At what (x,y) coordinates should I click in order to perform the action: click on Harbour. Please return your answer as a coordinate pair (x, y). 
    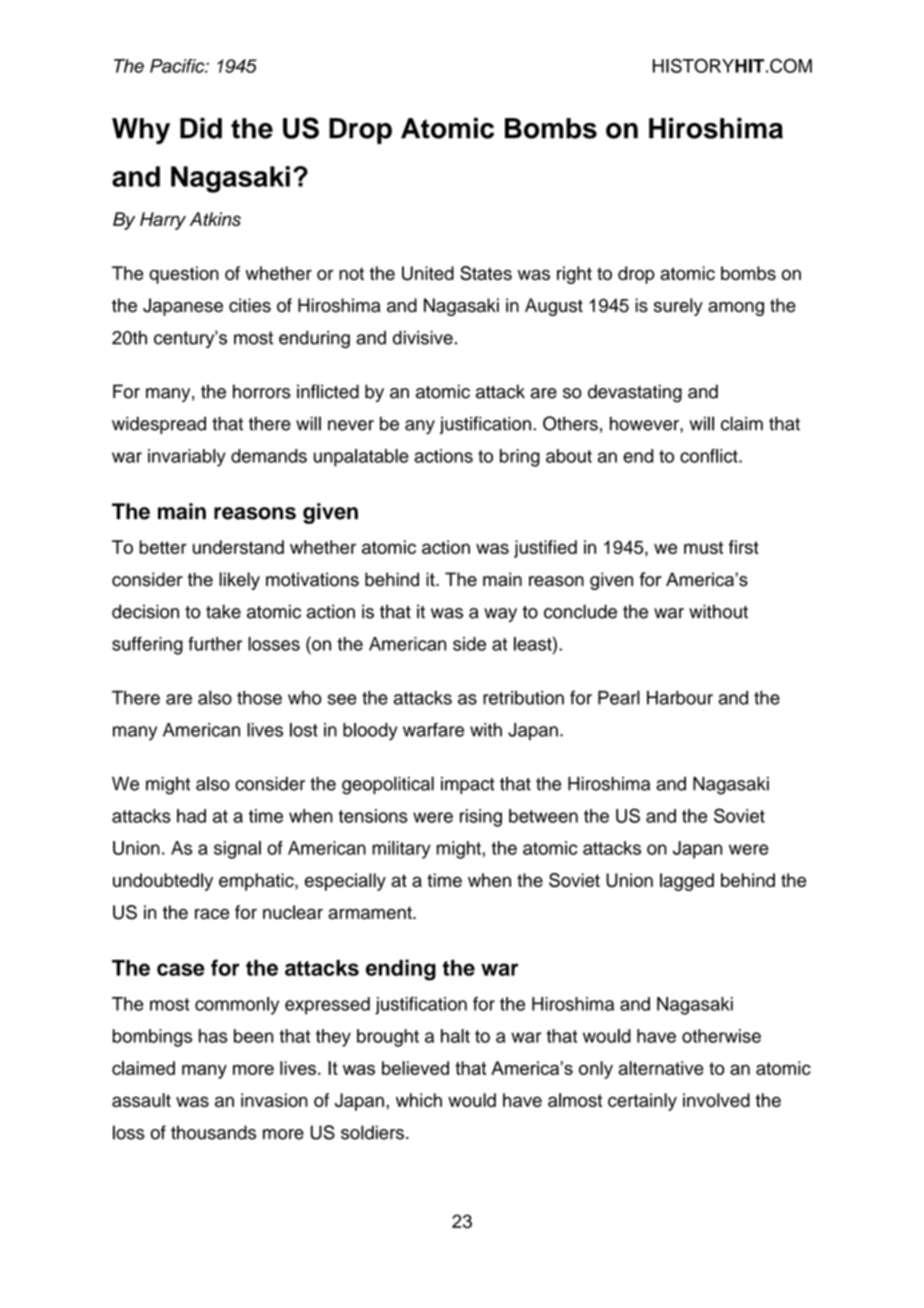
    Looking at the image, I should click on (680, 698).
